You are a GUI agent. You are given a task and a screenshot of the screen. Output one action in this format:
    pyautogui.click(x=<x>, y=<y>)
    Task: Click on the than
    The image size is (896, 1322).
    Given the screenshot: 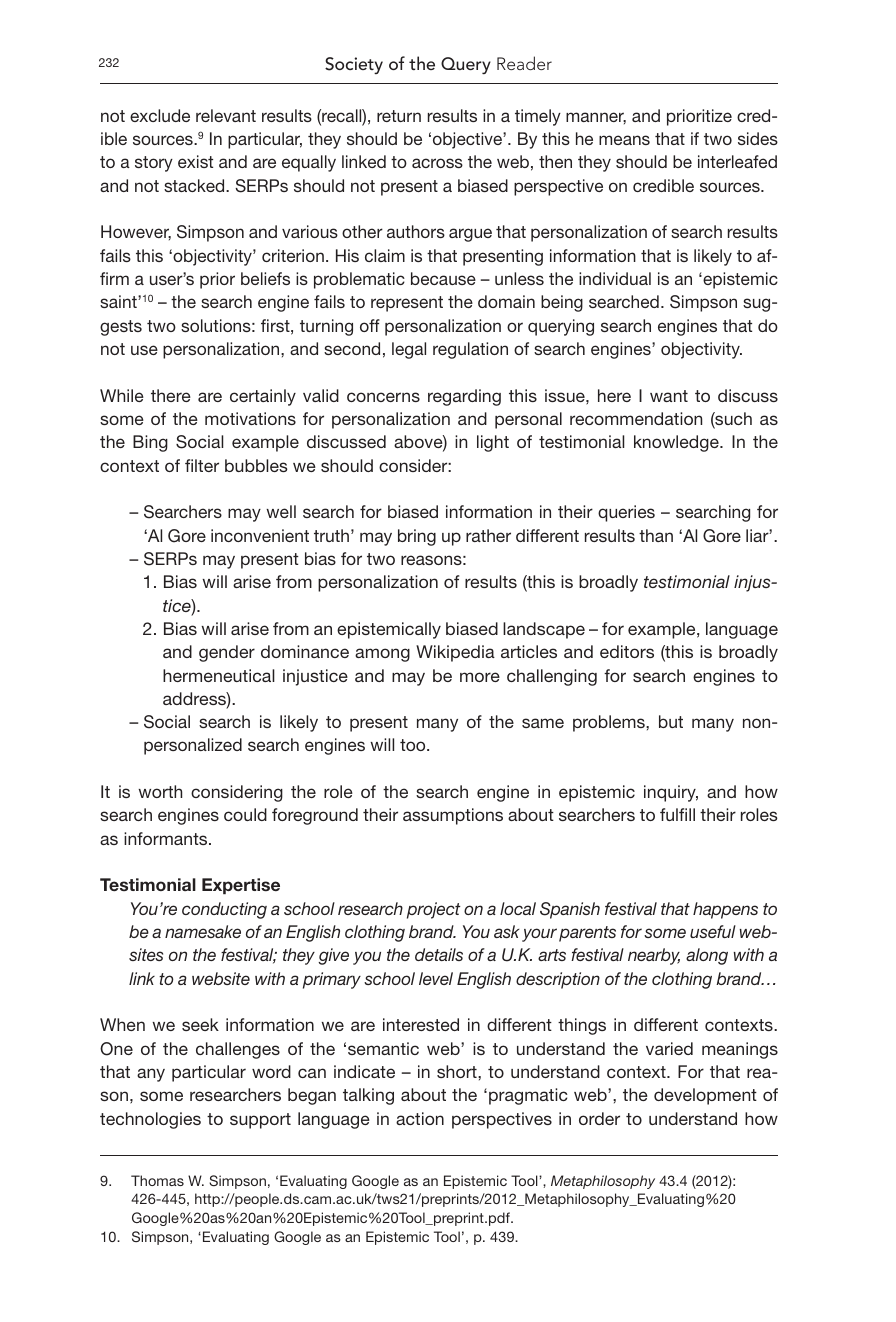 What is the action you would take?
    pyautogui.click(x=656, y=535)
